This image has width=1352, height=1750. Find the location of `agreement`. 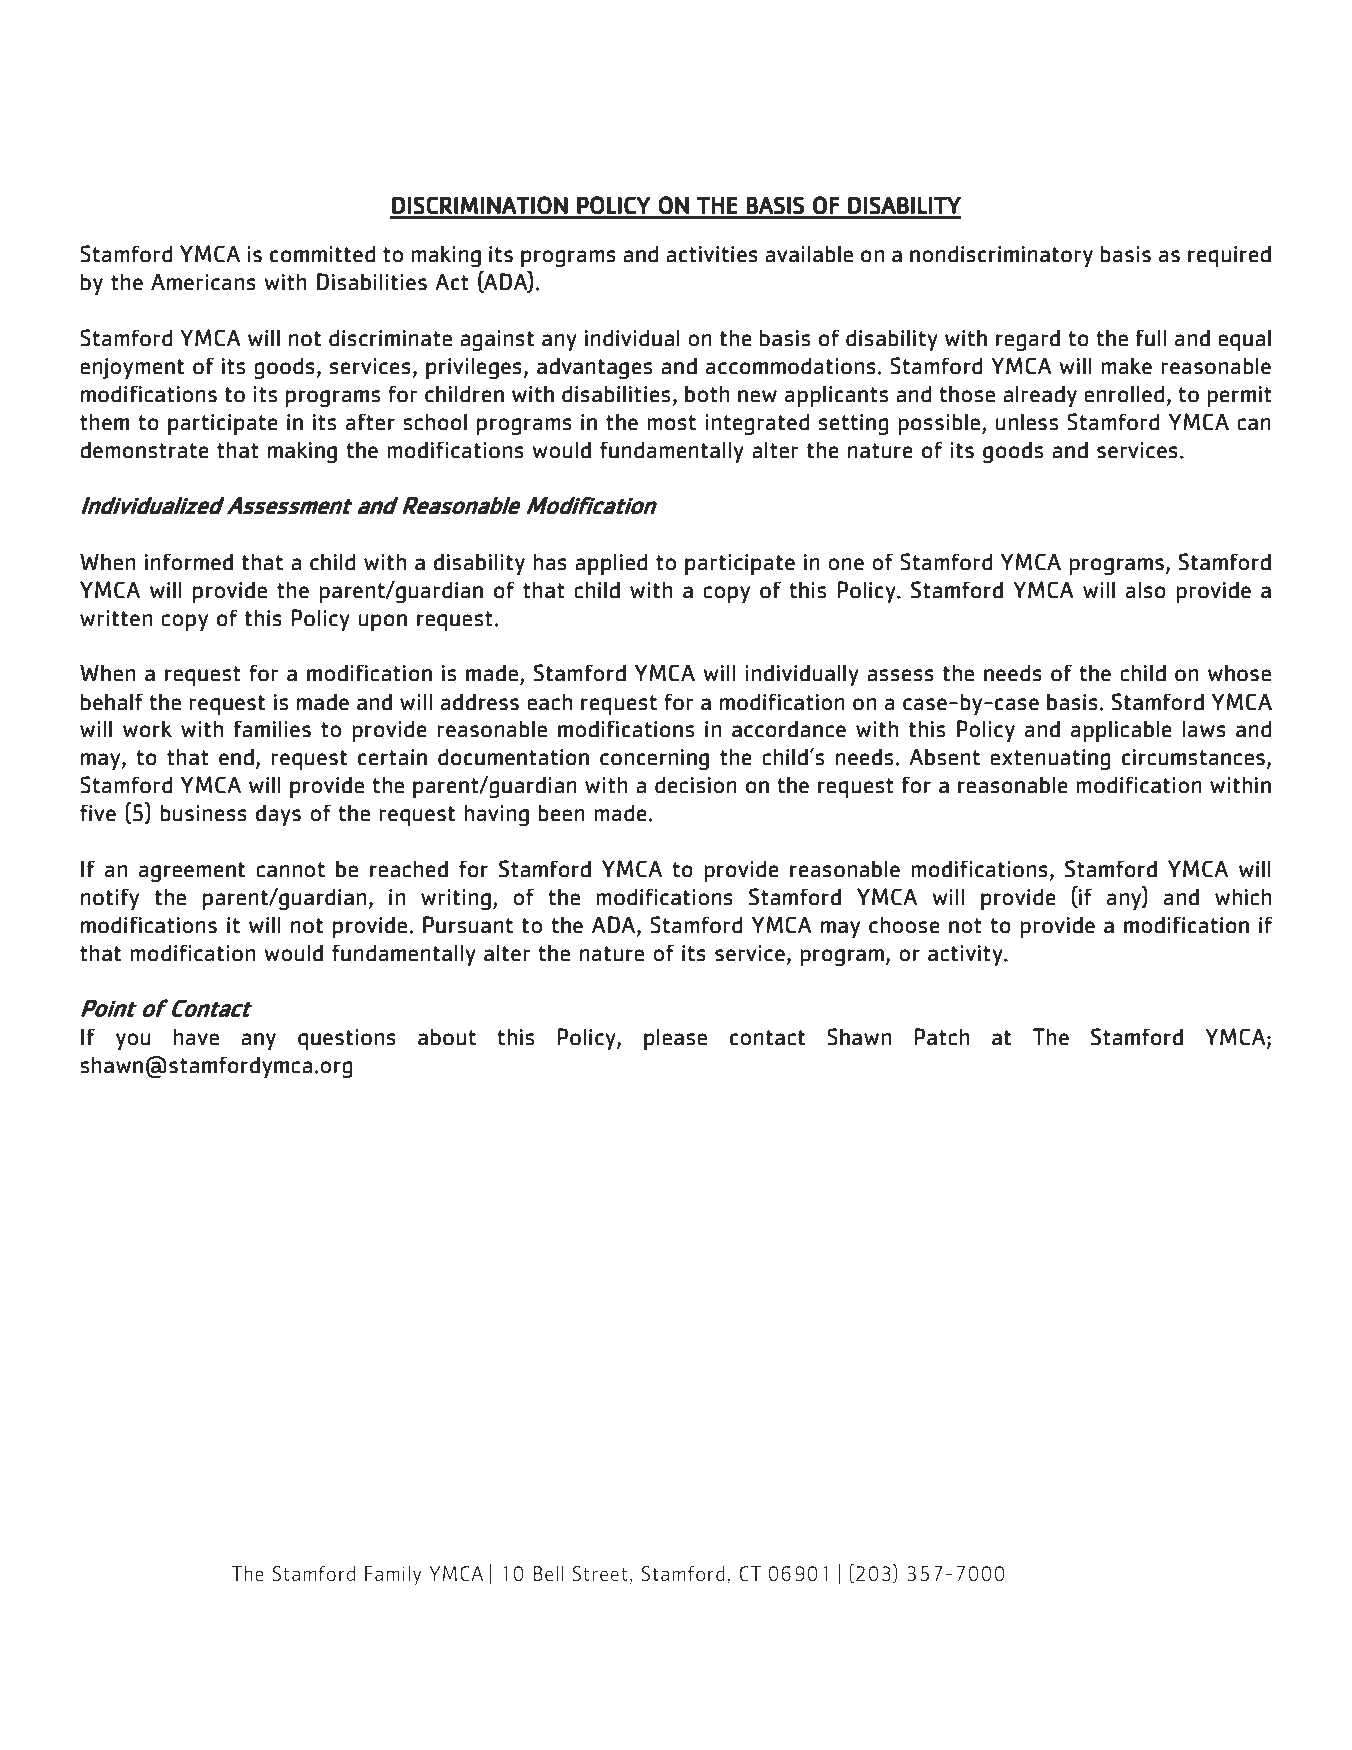

agreement is located at coordinates (192, 872).
